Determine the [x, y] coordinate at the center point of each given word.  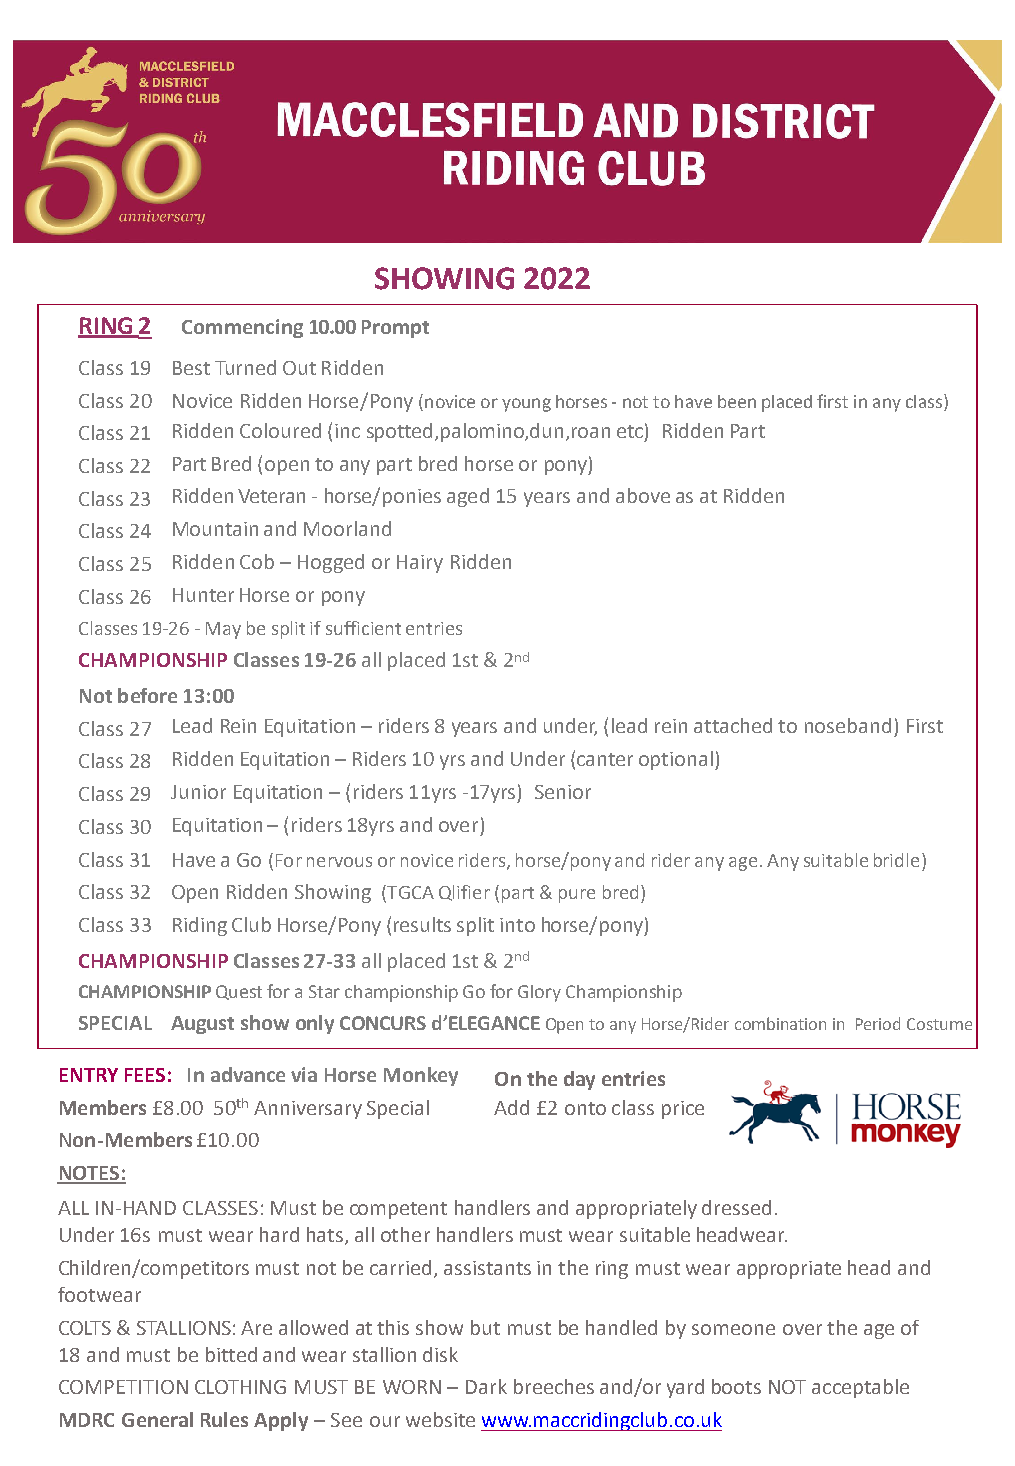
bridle [896, 860]
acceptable [860, 1388]
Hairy [420, 564]
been [737, 401]
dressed [736, 1207]
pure [577, 896]
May [223, 630]
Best [191, 368]
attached [733, 725]
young [526, 405]
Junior [198, 792]
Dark [486, 1386]
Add [511, 1107]
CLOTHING [240, 1387]
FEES [145, 1075]
